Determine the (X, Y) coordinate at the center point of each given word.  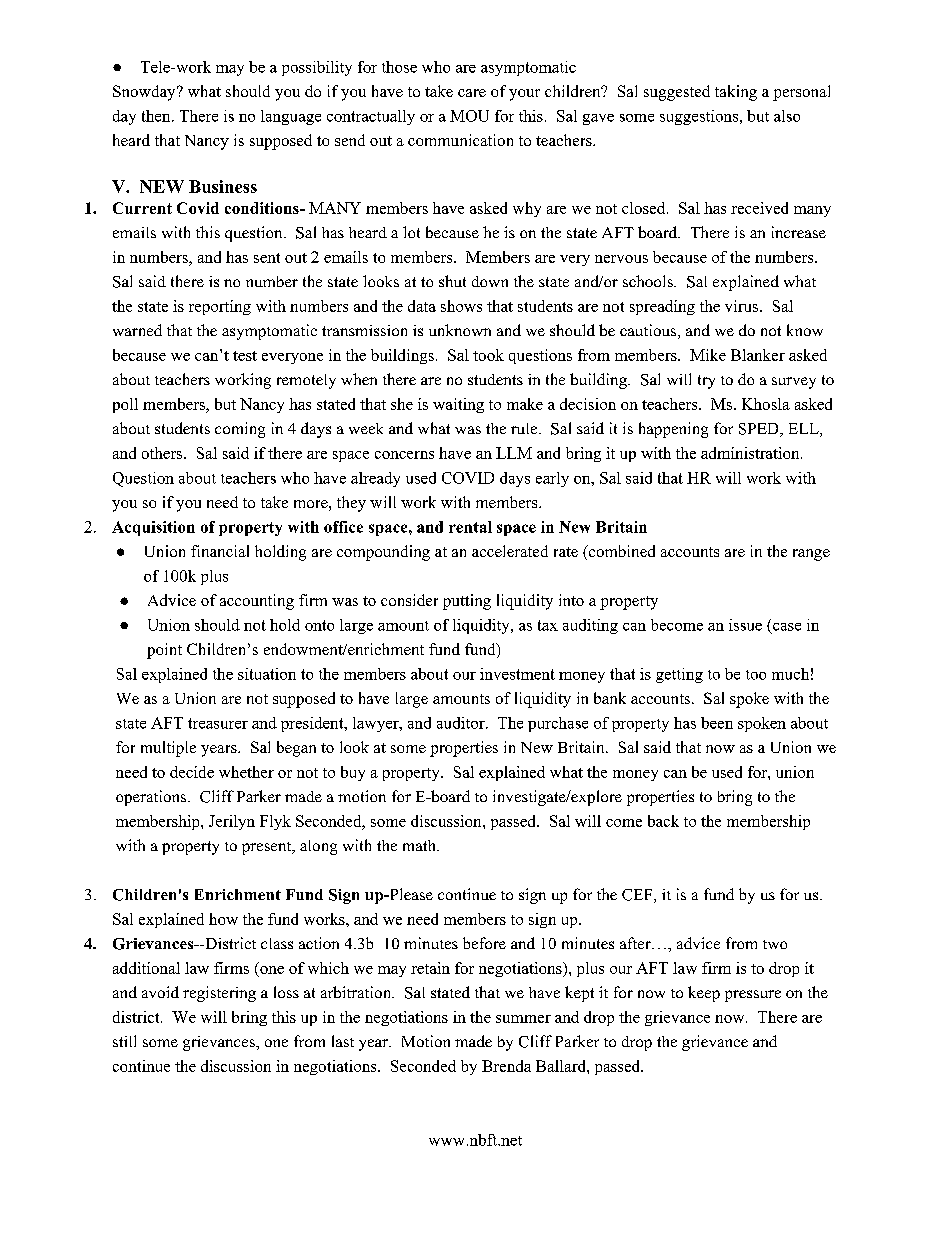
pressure (753, 996)
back (663, 821)
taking (736, 93)
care (472, 93)
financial (220, 551)
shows (461, 306)
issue (745, 625)
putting (467, 602)
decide (192, 772)
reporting (220, 307)
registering (219, 994)
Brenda (506, 1066)
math (420, 845)
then (157, 116)
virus (743, 306)
